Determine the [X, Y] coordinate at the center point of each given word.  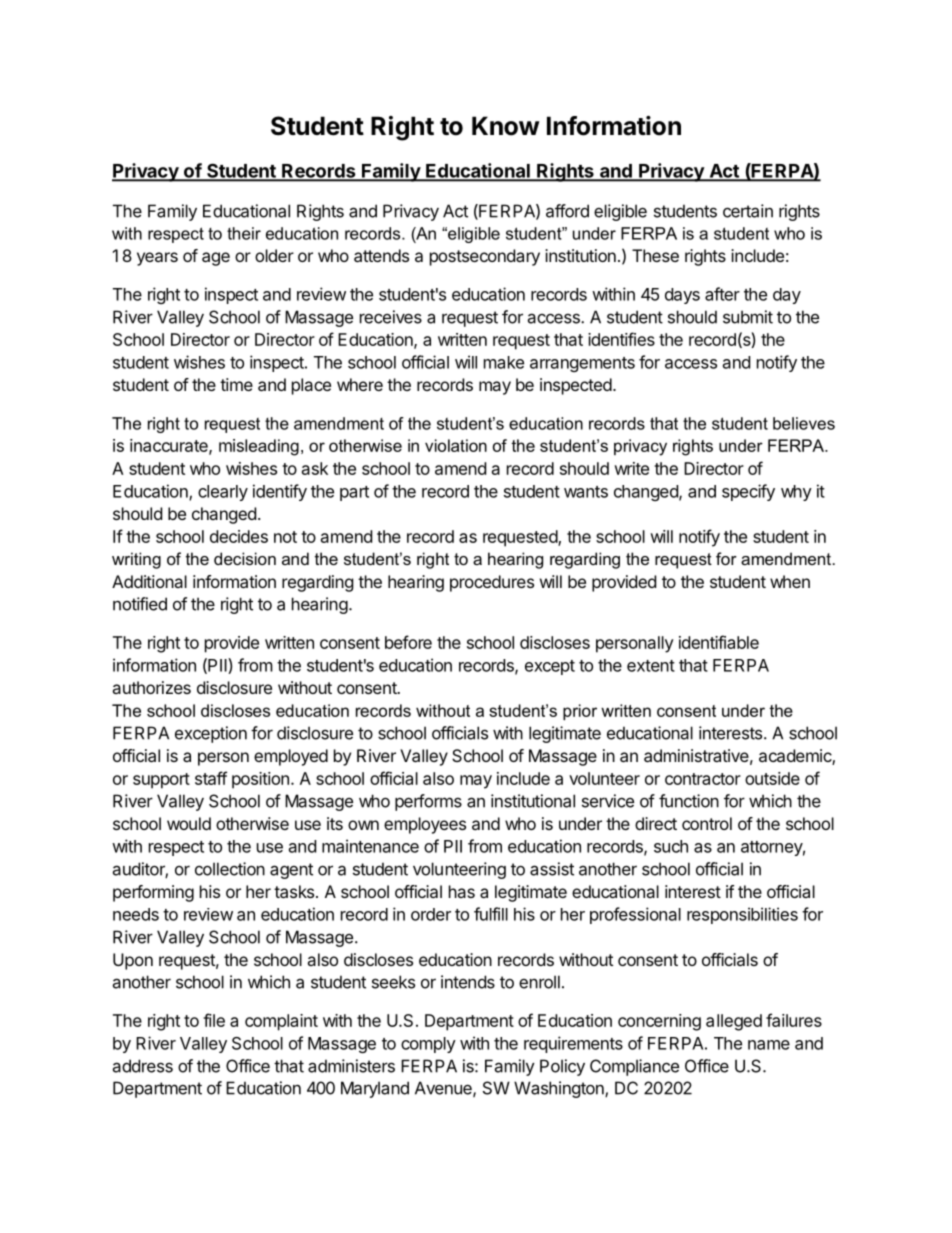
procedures [492, 583]
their [244, 233]
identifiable [719, 642]
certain [748, 211]
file [214, 1020]
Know [506, 126]
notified [140, 604]
